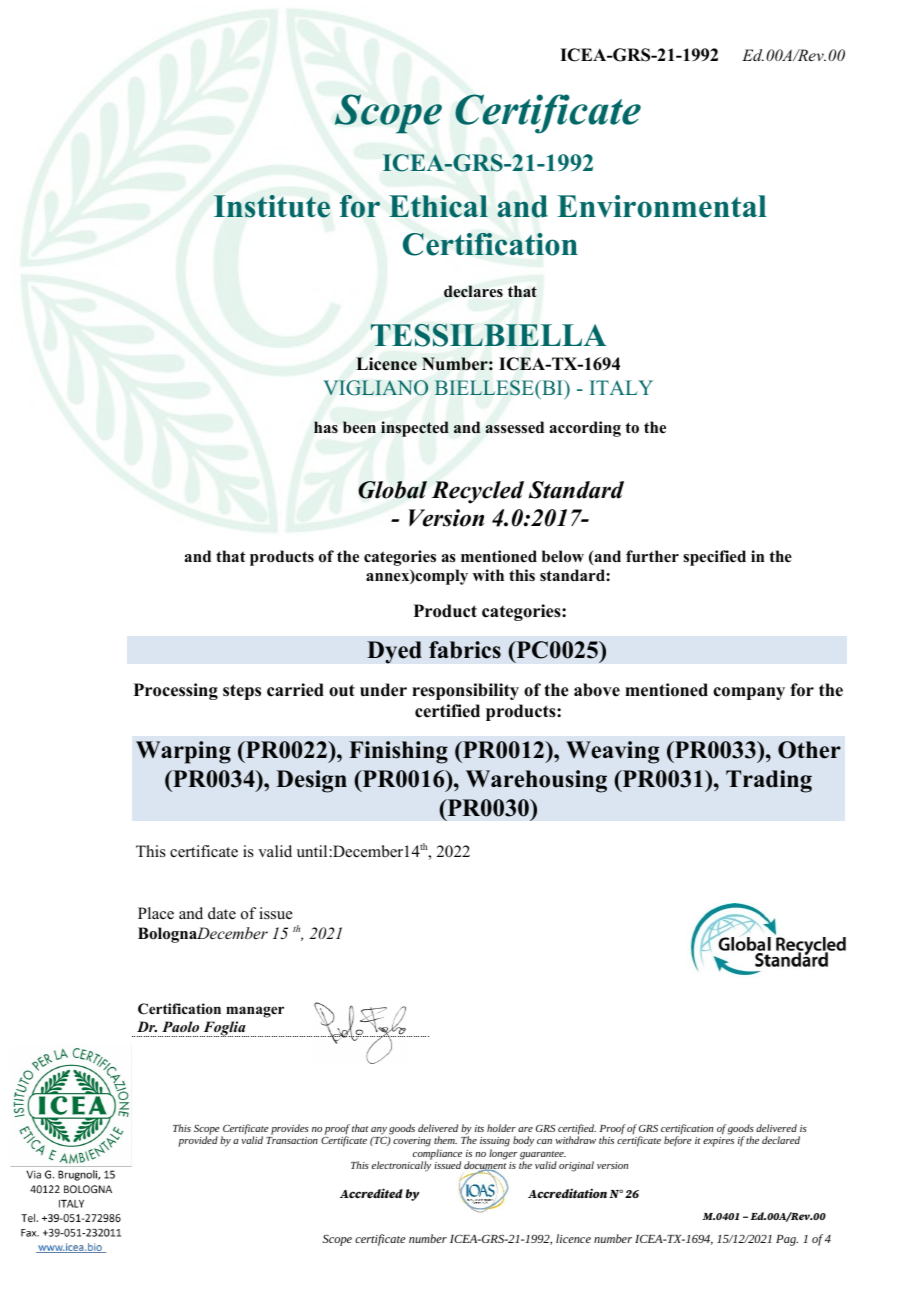 This page has width=924, height=1308. I want to click on Ethical, so click(438, 206).
